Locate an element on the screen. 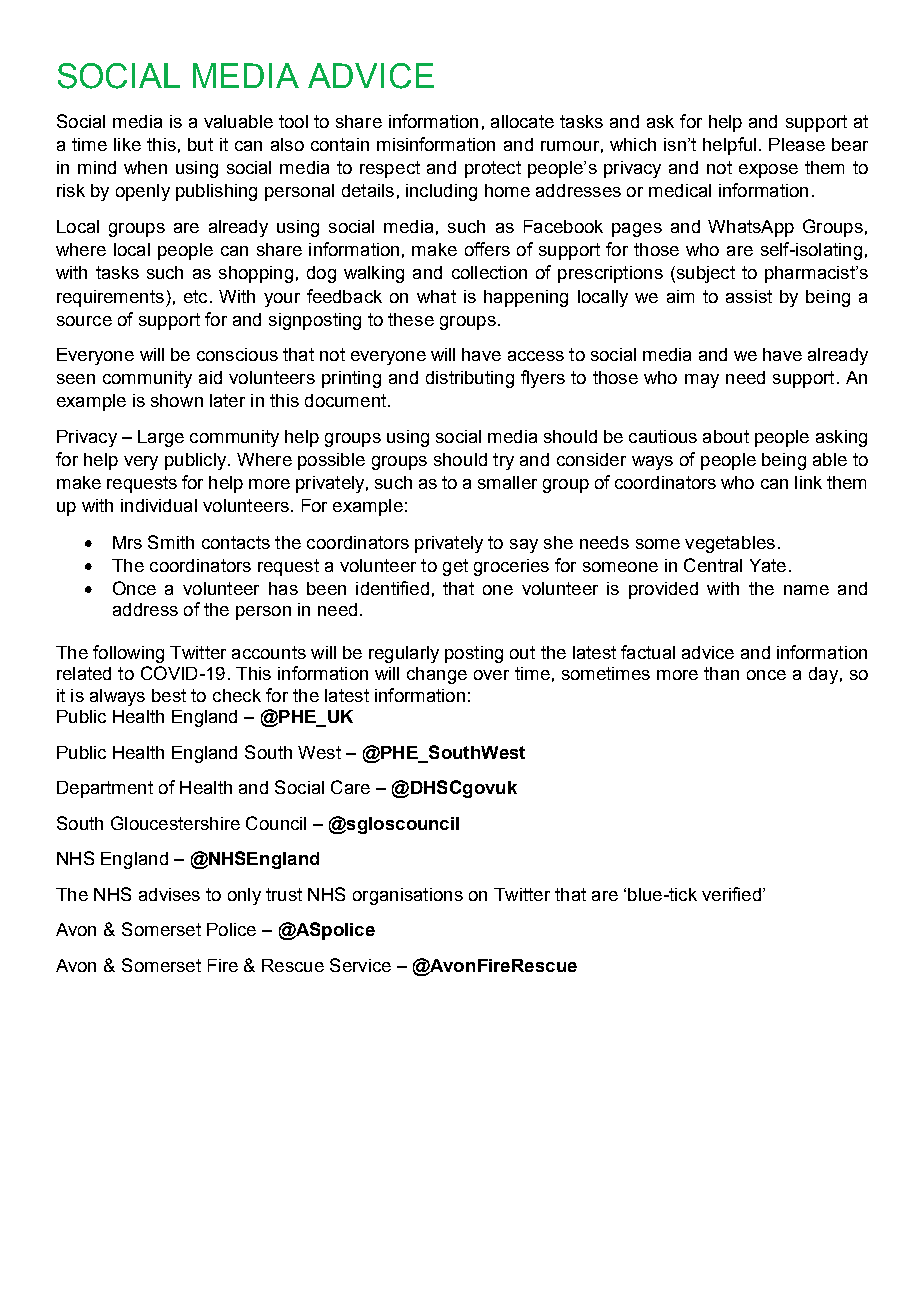 The width and height of the screenshot is (924, 1308). like is located at coordinates (127, 144).
